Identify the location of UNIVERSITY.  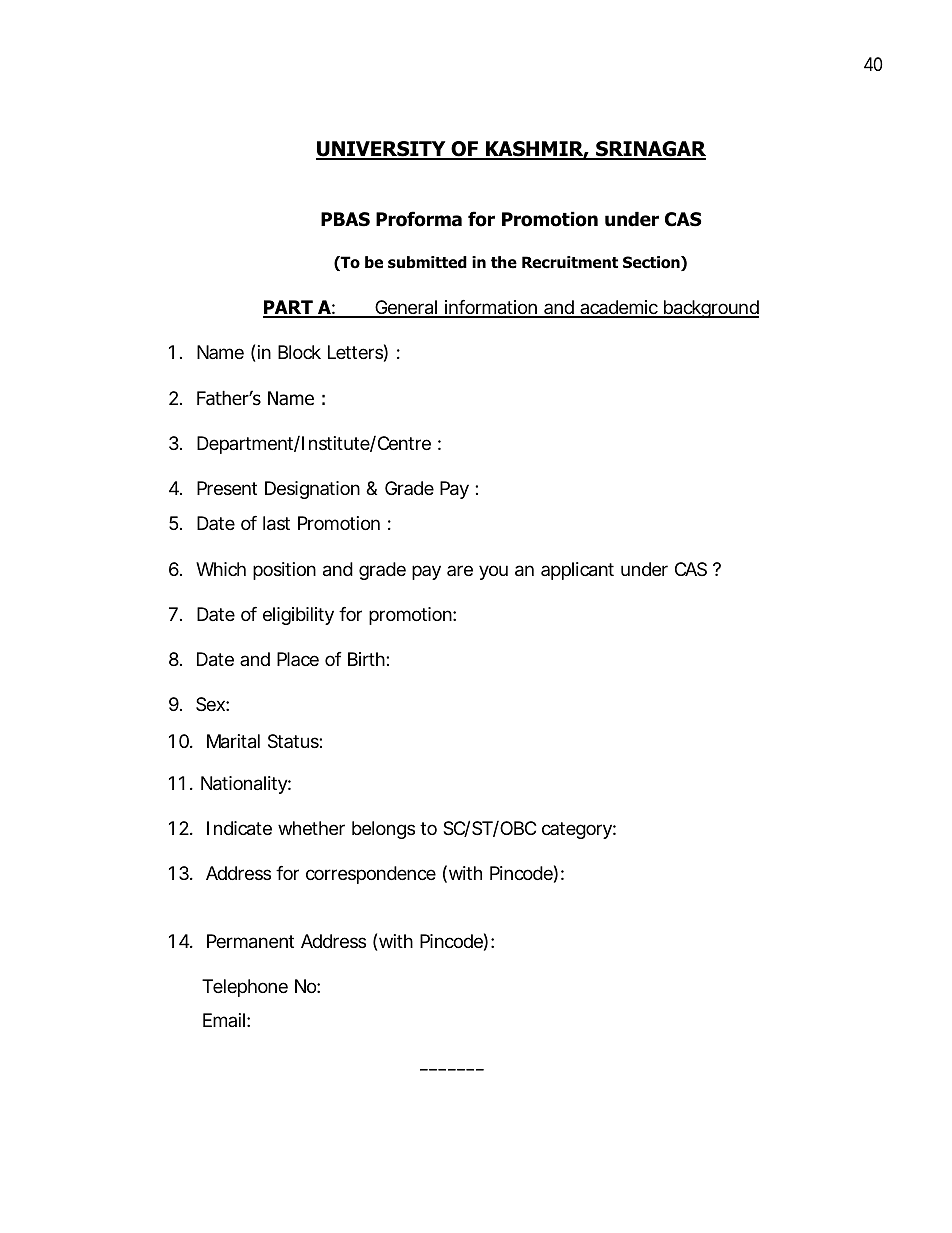
(382, 150).
